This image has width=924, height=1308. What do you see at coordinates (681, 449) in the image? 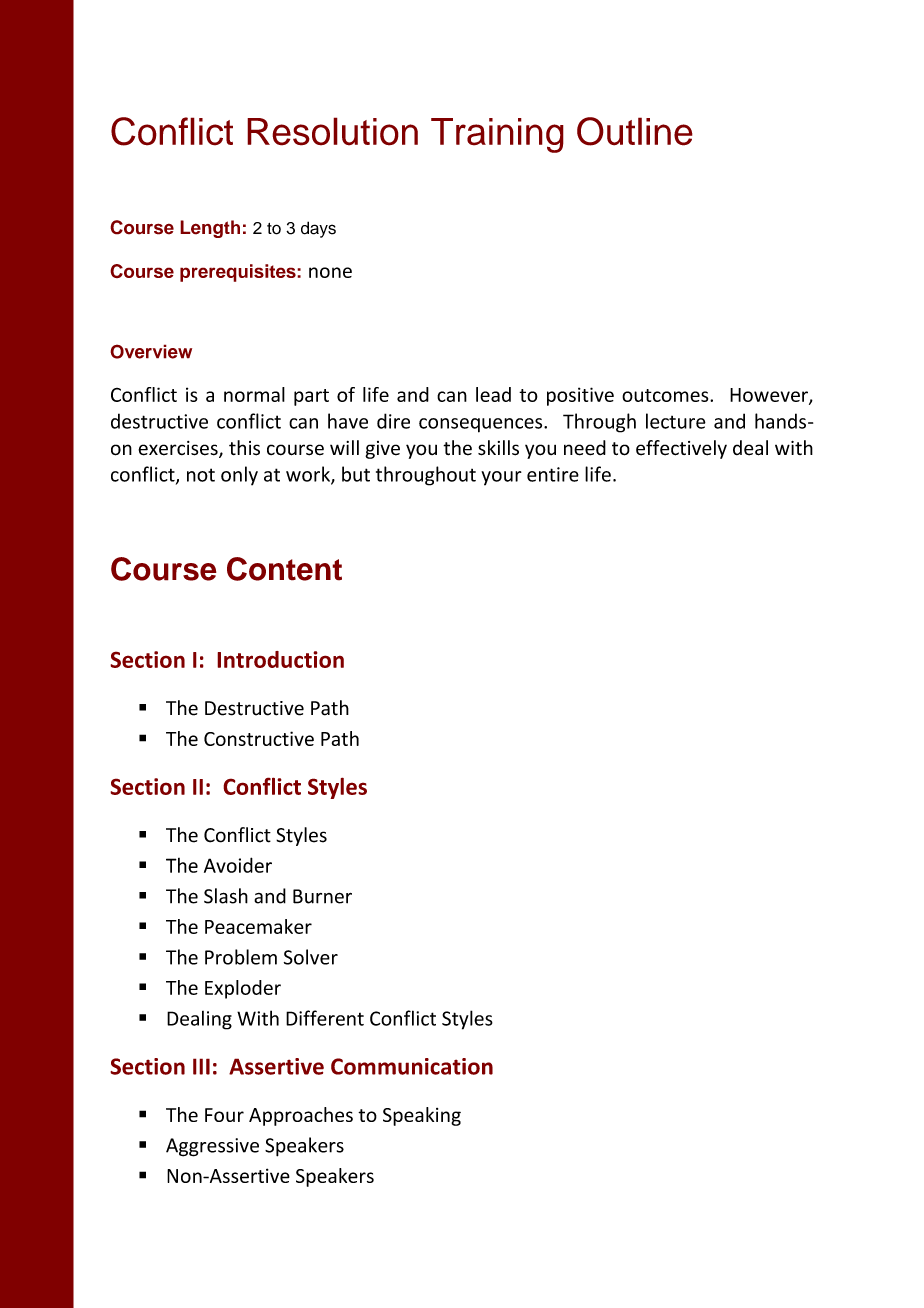
I see `effectively` at bounding box center [681, 449].
